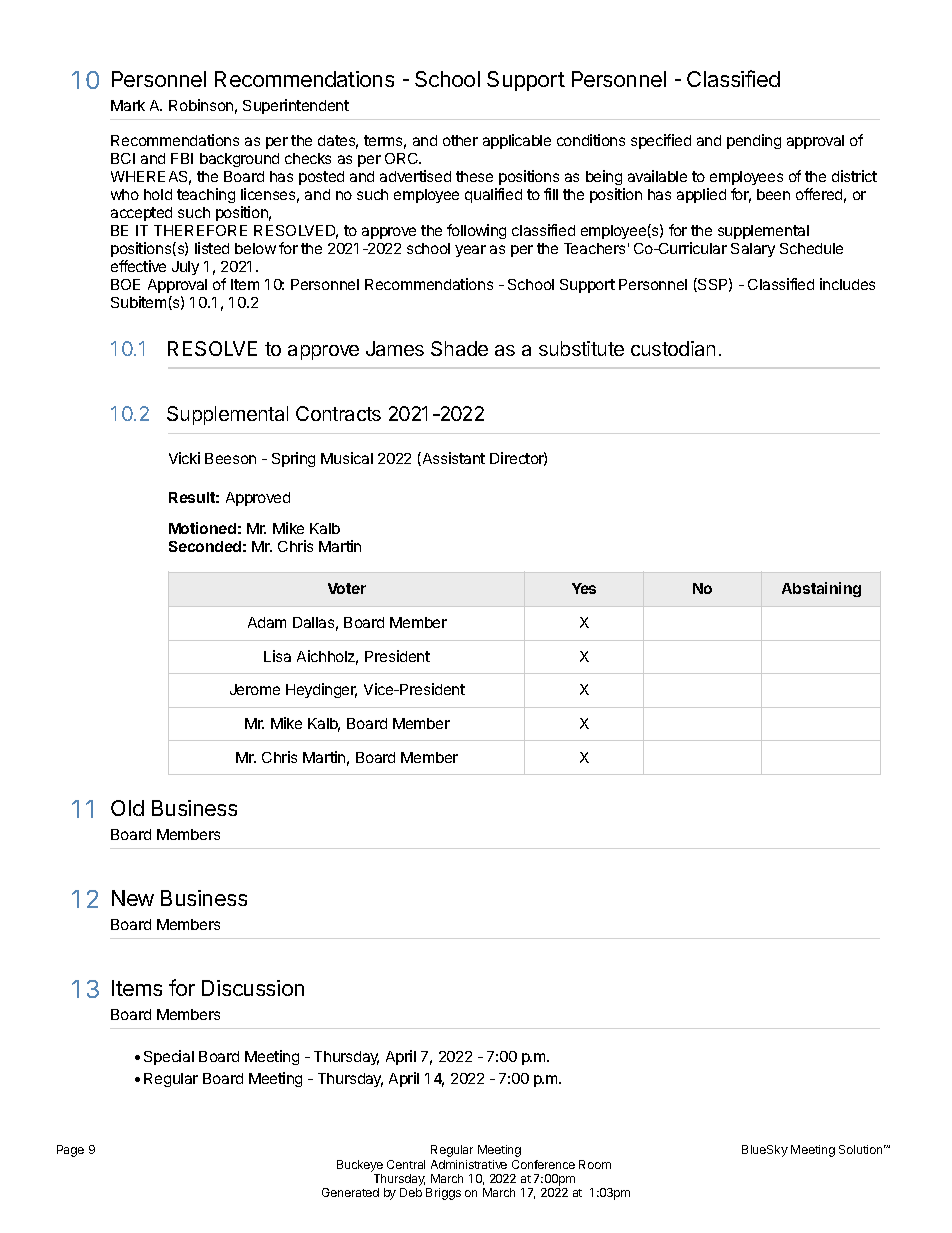 This document has width=952, height=1233. Describe the element at coordinates (184, 458) in the document. I see `Vicki` at that location.
